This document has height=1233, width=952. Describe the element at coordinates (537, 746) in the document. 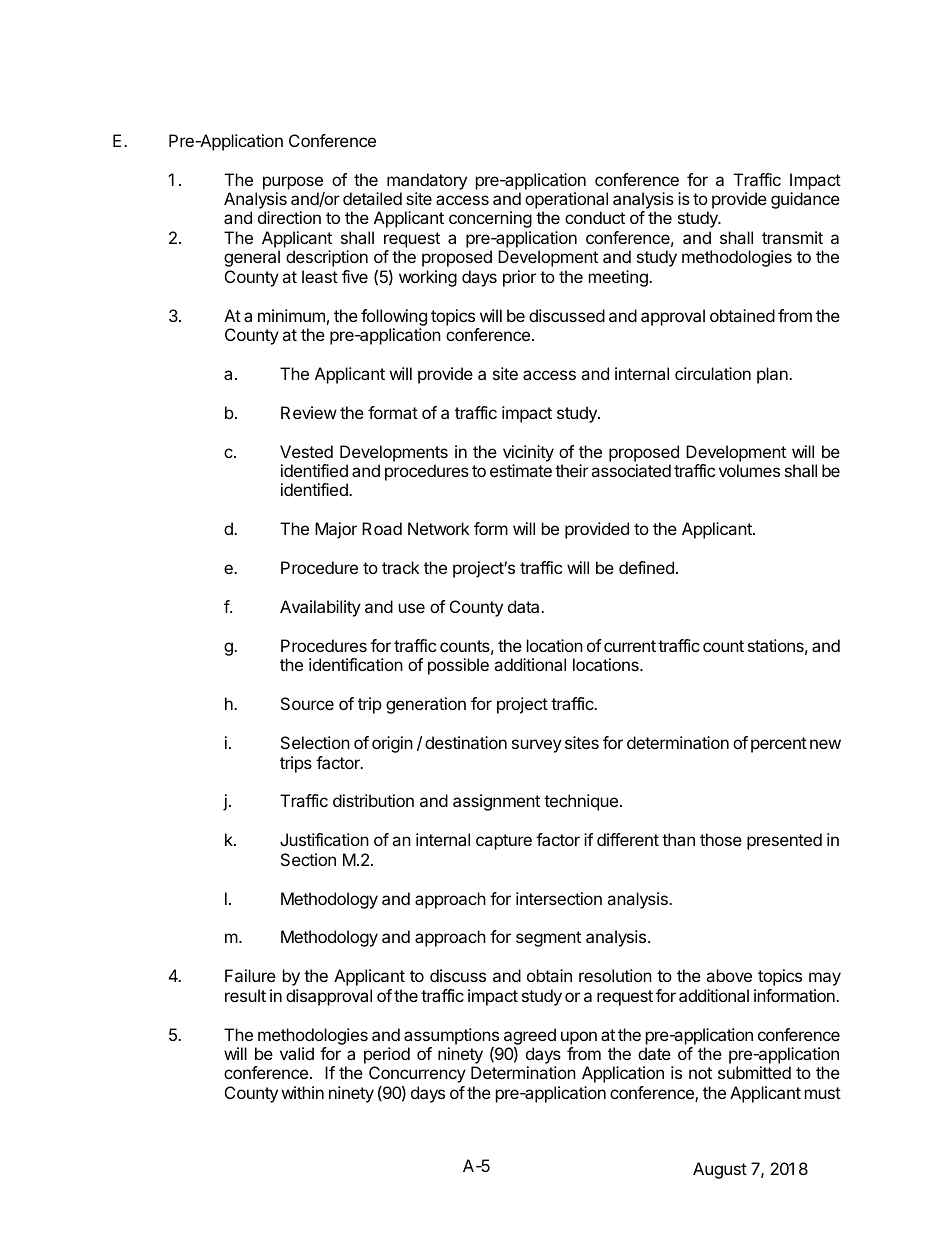

I see `survey` at that location.
